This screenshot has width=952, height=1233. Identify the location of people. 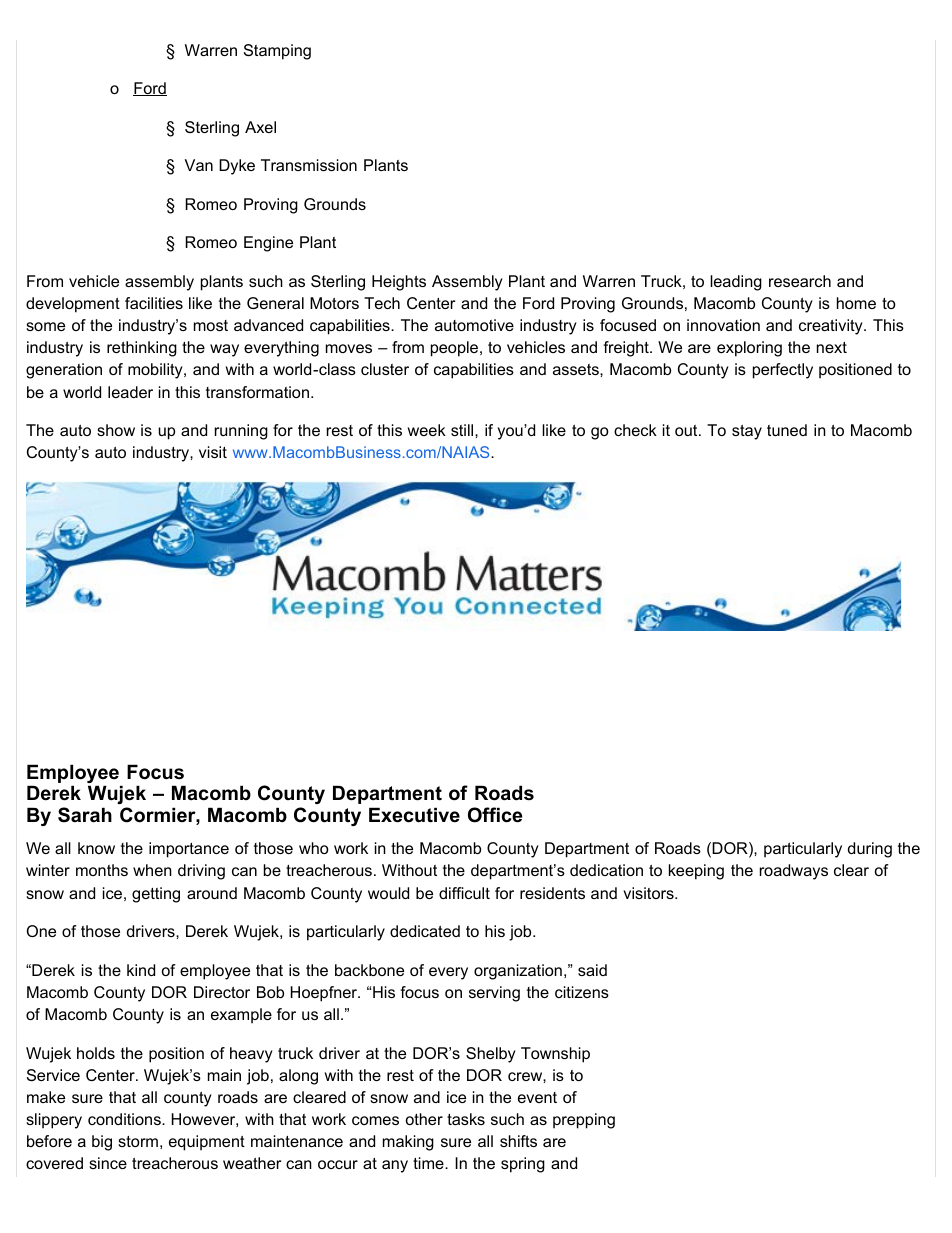
(456, 349).
